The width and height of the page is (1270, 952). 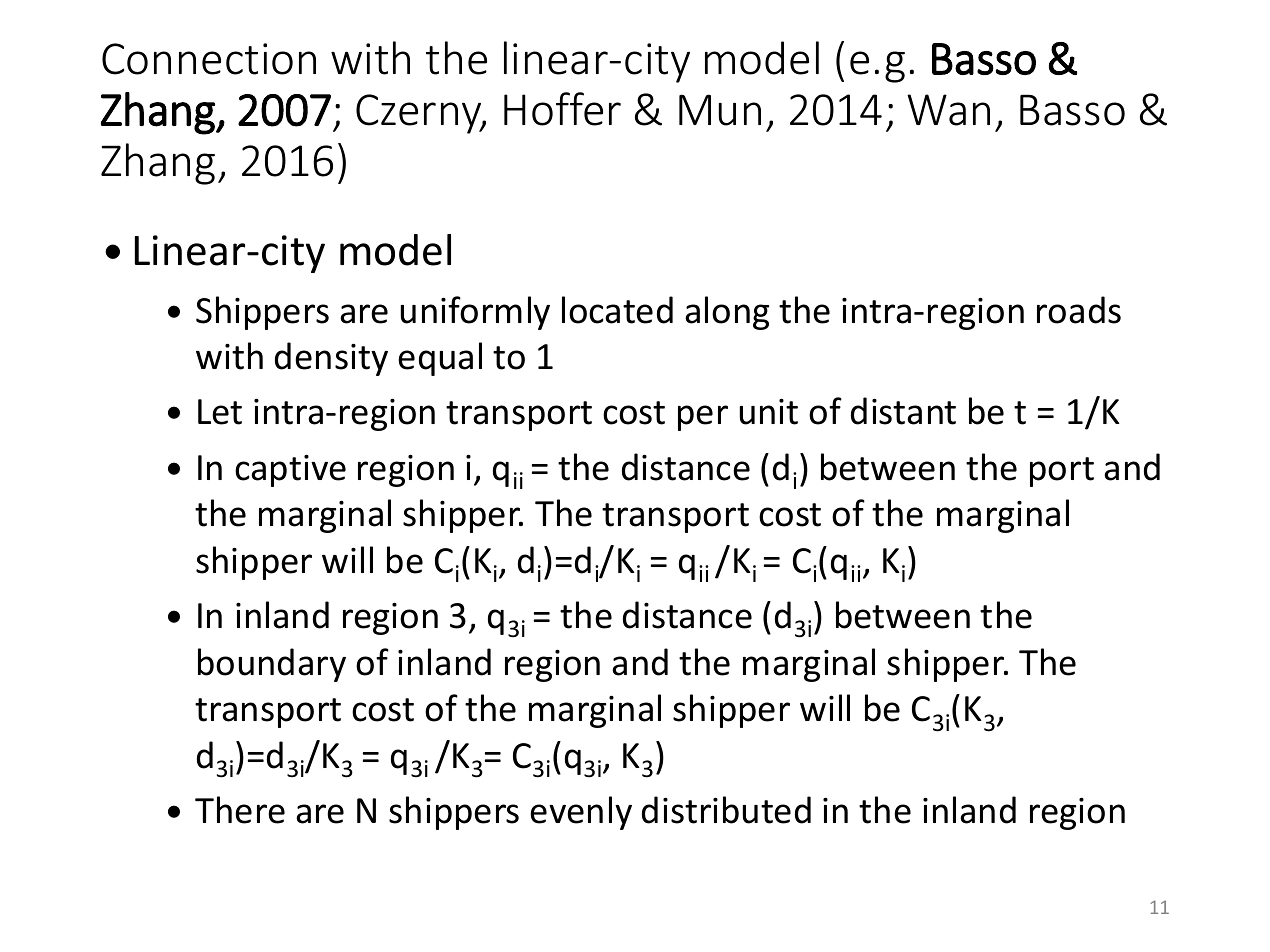 What do you see at coordinates (209, 59) in the page?
I see `Connection` at bounding box center [209, 59].
